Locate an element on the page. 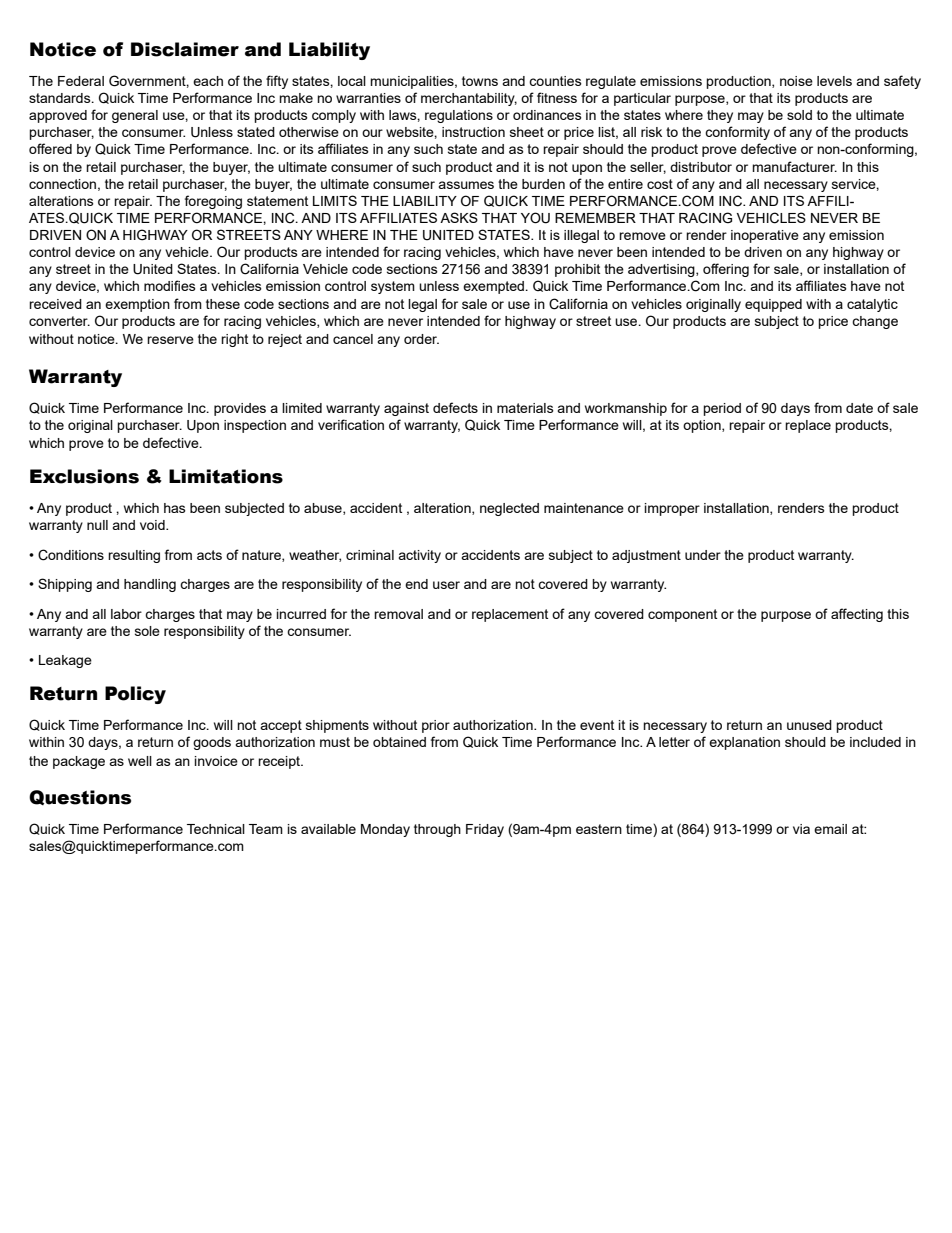 Image resolution: width=952 pixels, height=1233 pixels. user is located at coordinates (446, 585).
